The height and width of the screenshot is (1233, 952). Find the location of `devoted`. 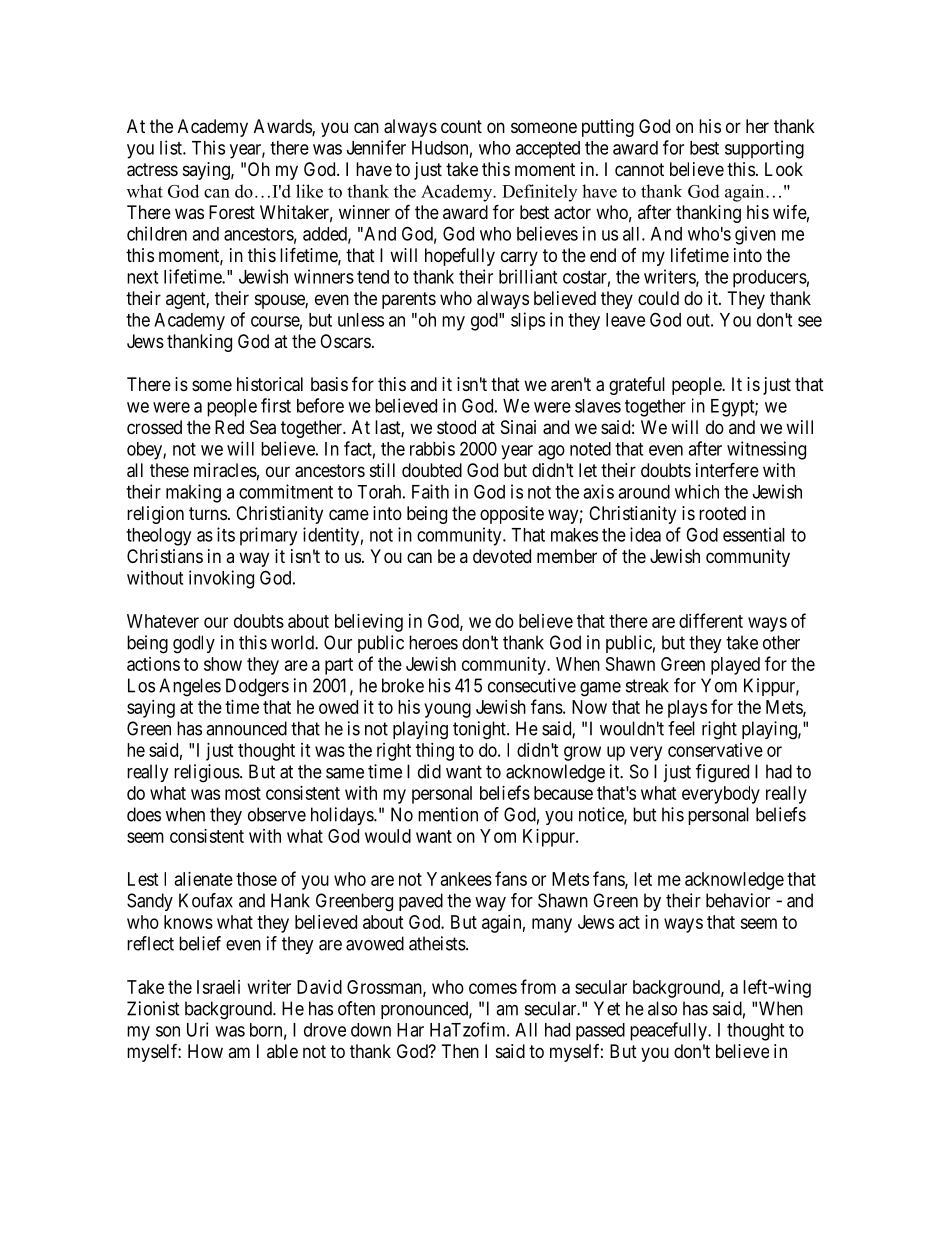

devoted is located at coordinates (502, 556).
